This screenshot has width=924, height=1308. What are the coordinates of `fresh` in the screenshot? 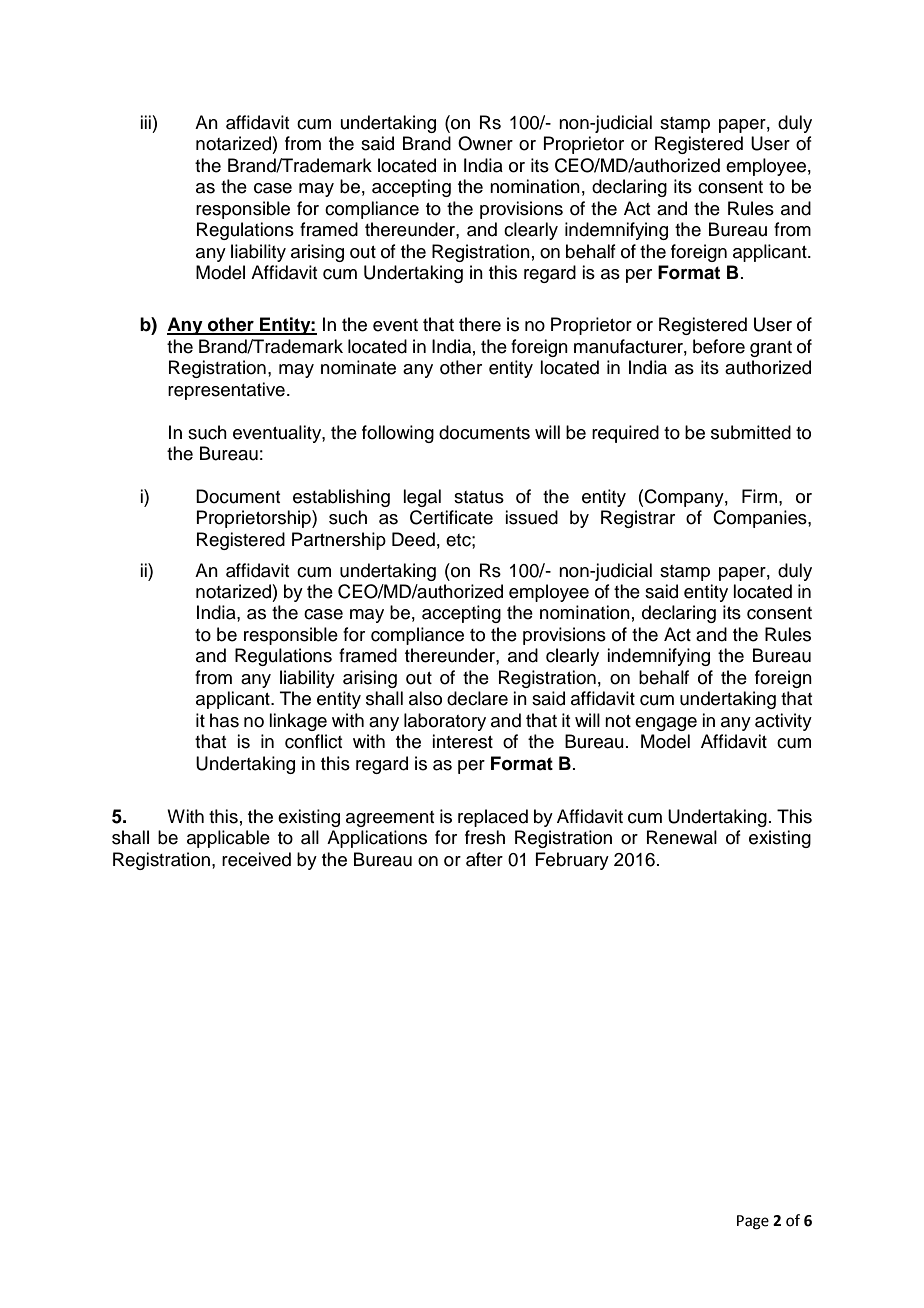 It's located at (485, 837).
